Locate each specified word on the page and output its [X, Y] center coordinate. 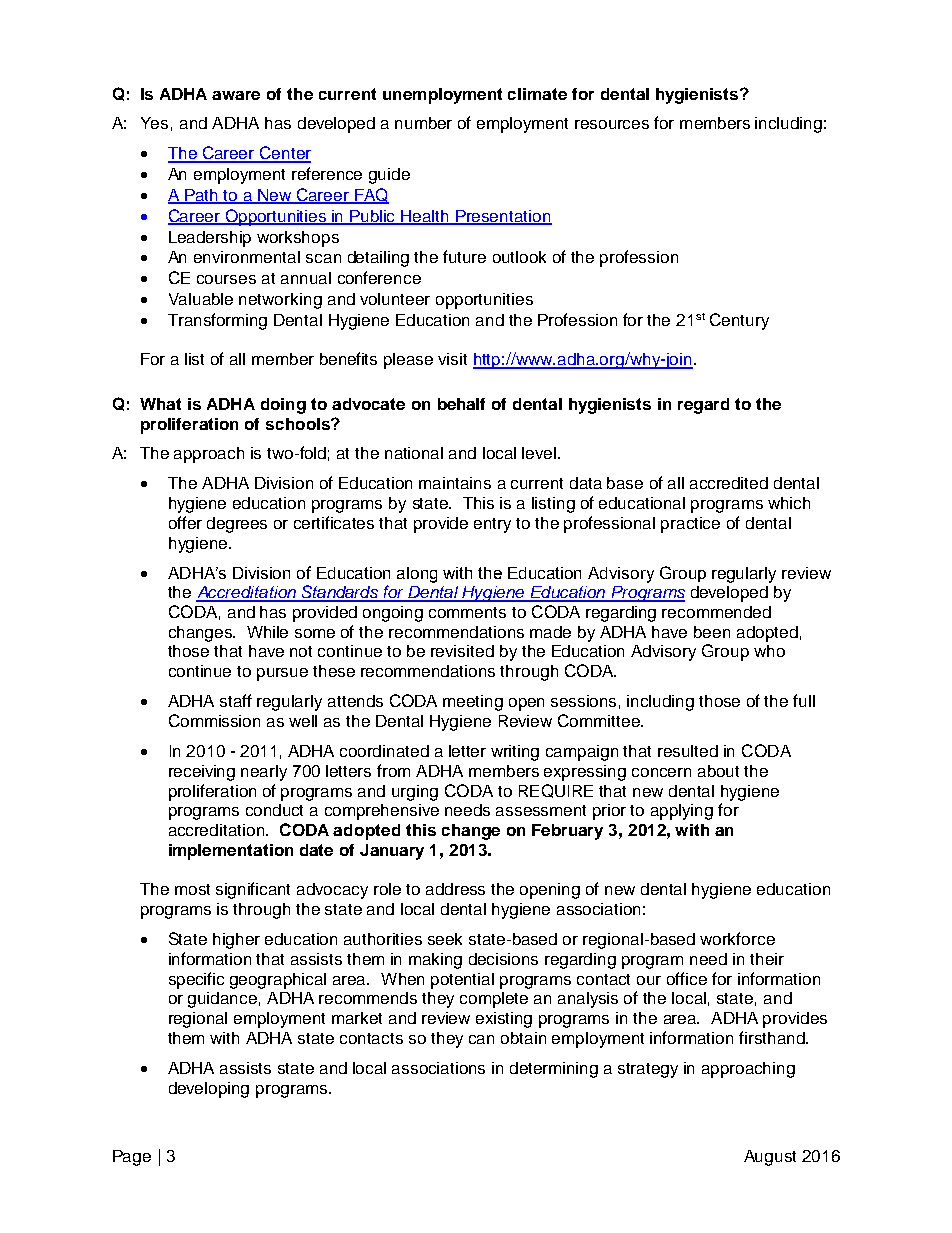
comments [467, 612]
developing [209, 1090]
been [712, 632]
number [423, 123]
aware [236, 95]
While [267, 632]
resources [612, 124]
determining [554, 1070]
